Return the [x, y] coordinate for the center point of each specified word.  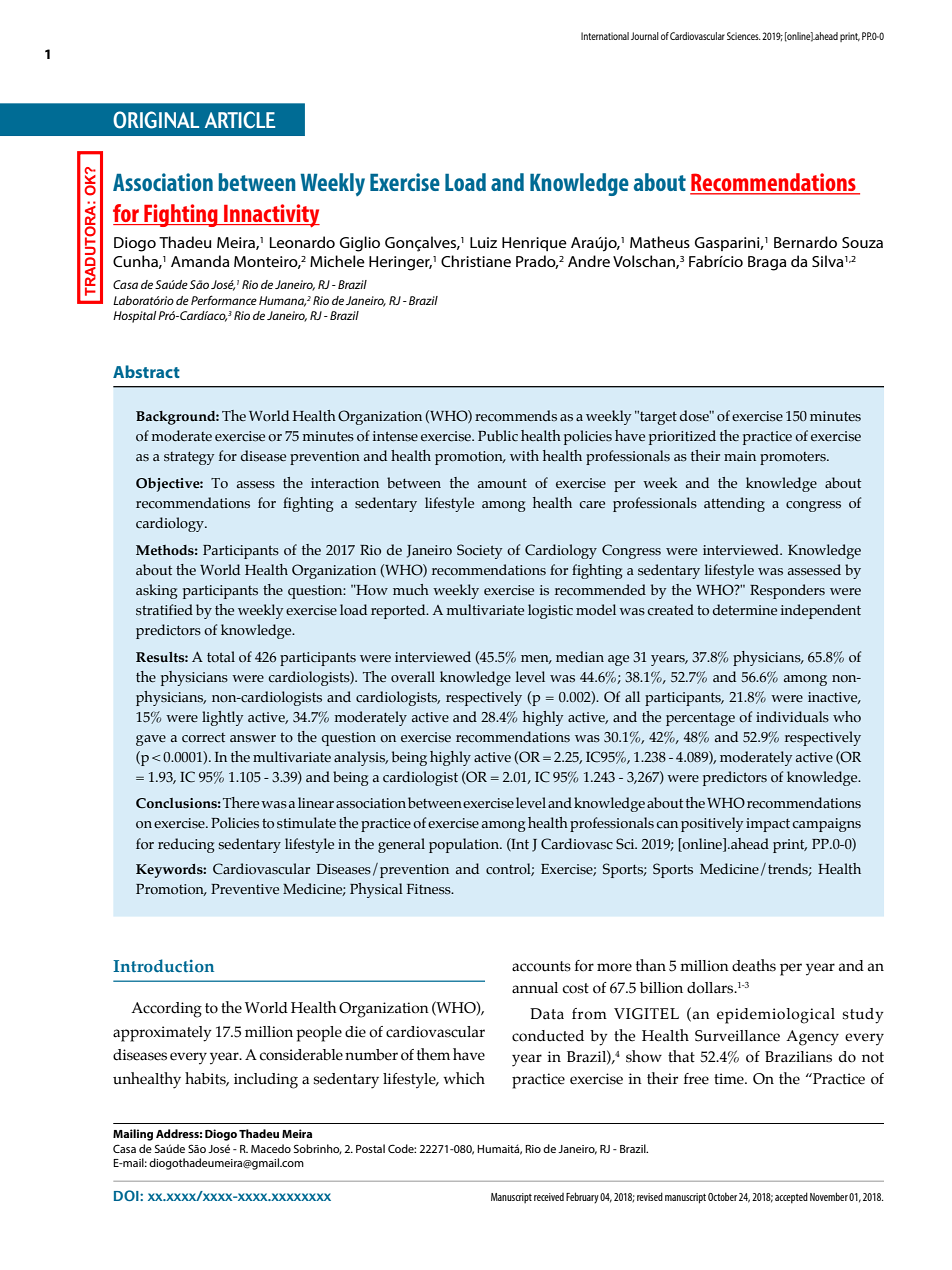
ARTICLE [240, 120]
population [465, 845]
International [605, 36]
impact [768, 825]
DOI [127, 1195]
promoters [794, 458]
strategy [189, 458]
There [241, 802]
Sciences [744, 36]
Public [498, 436]
